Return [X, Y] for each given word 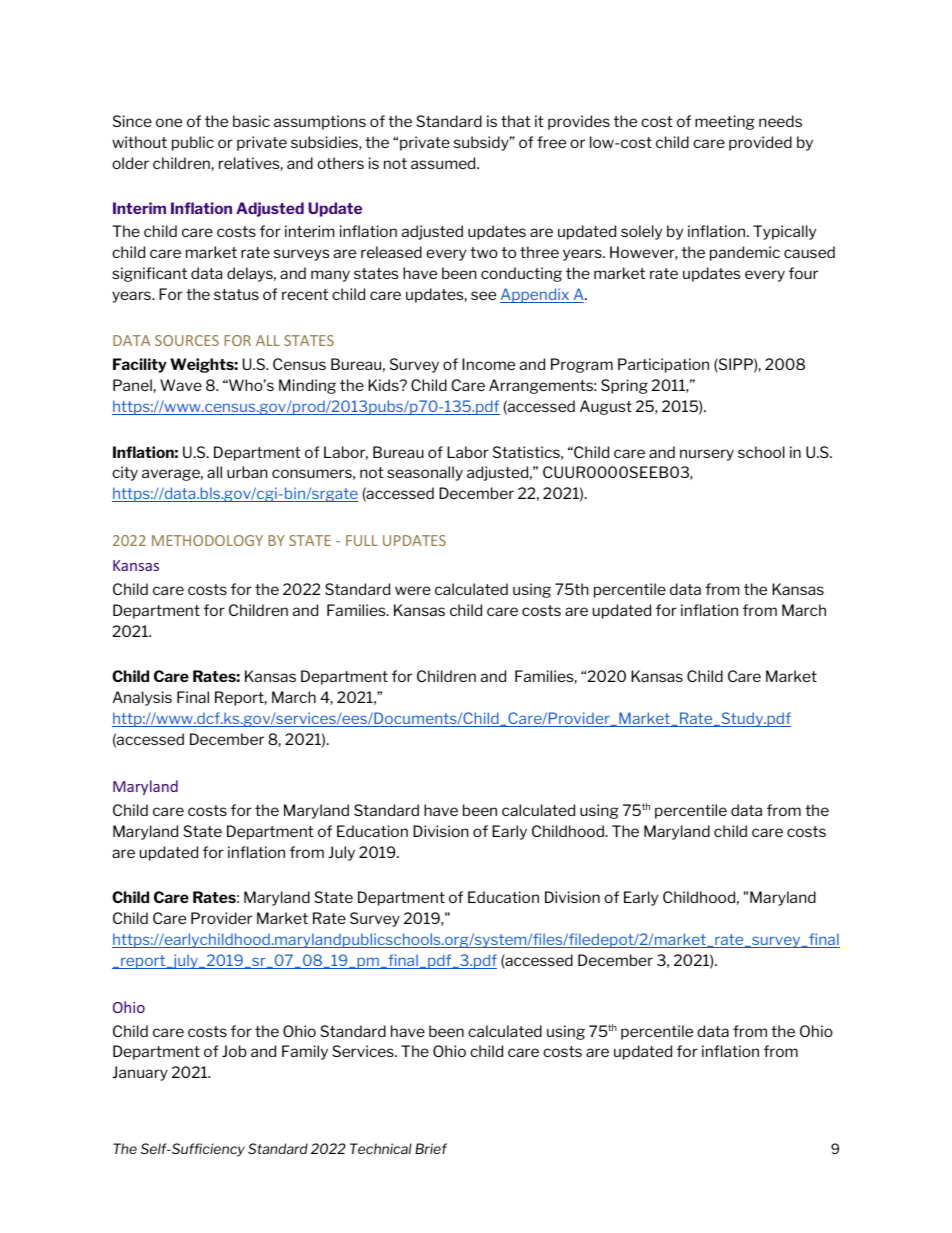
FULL [362, 540]
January [140, 1073]
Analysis [142, 698]
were [413, 590]
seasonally [425, 473]
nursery [707, 455]
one [169, 122]
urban [247, 472]
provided [760, 143]
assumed [444, 163]
